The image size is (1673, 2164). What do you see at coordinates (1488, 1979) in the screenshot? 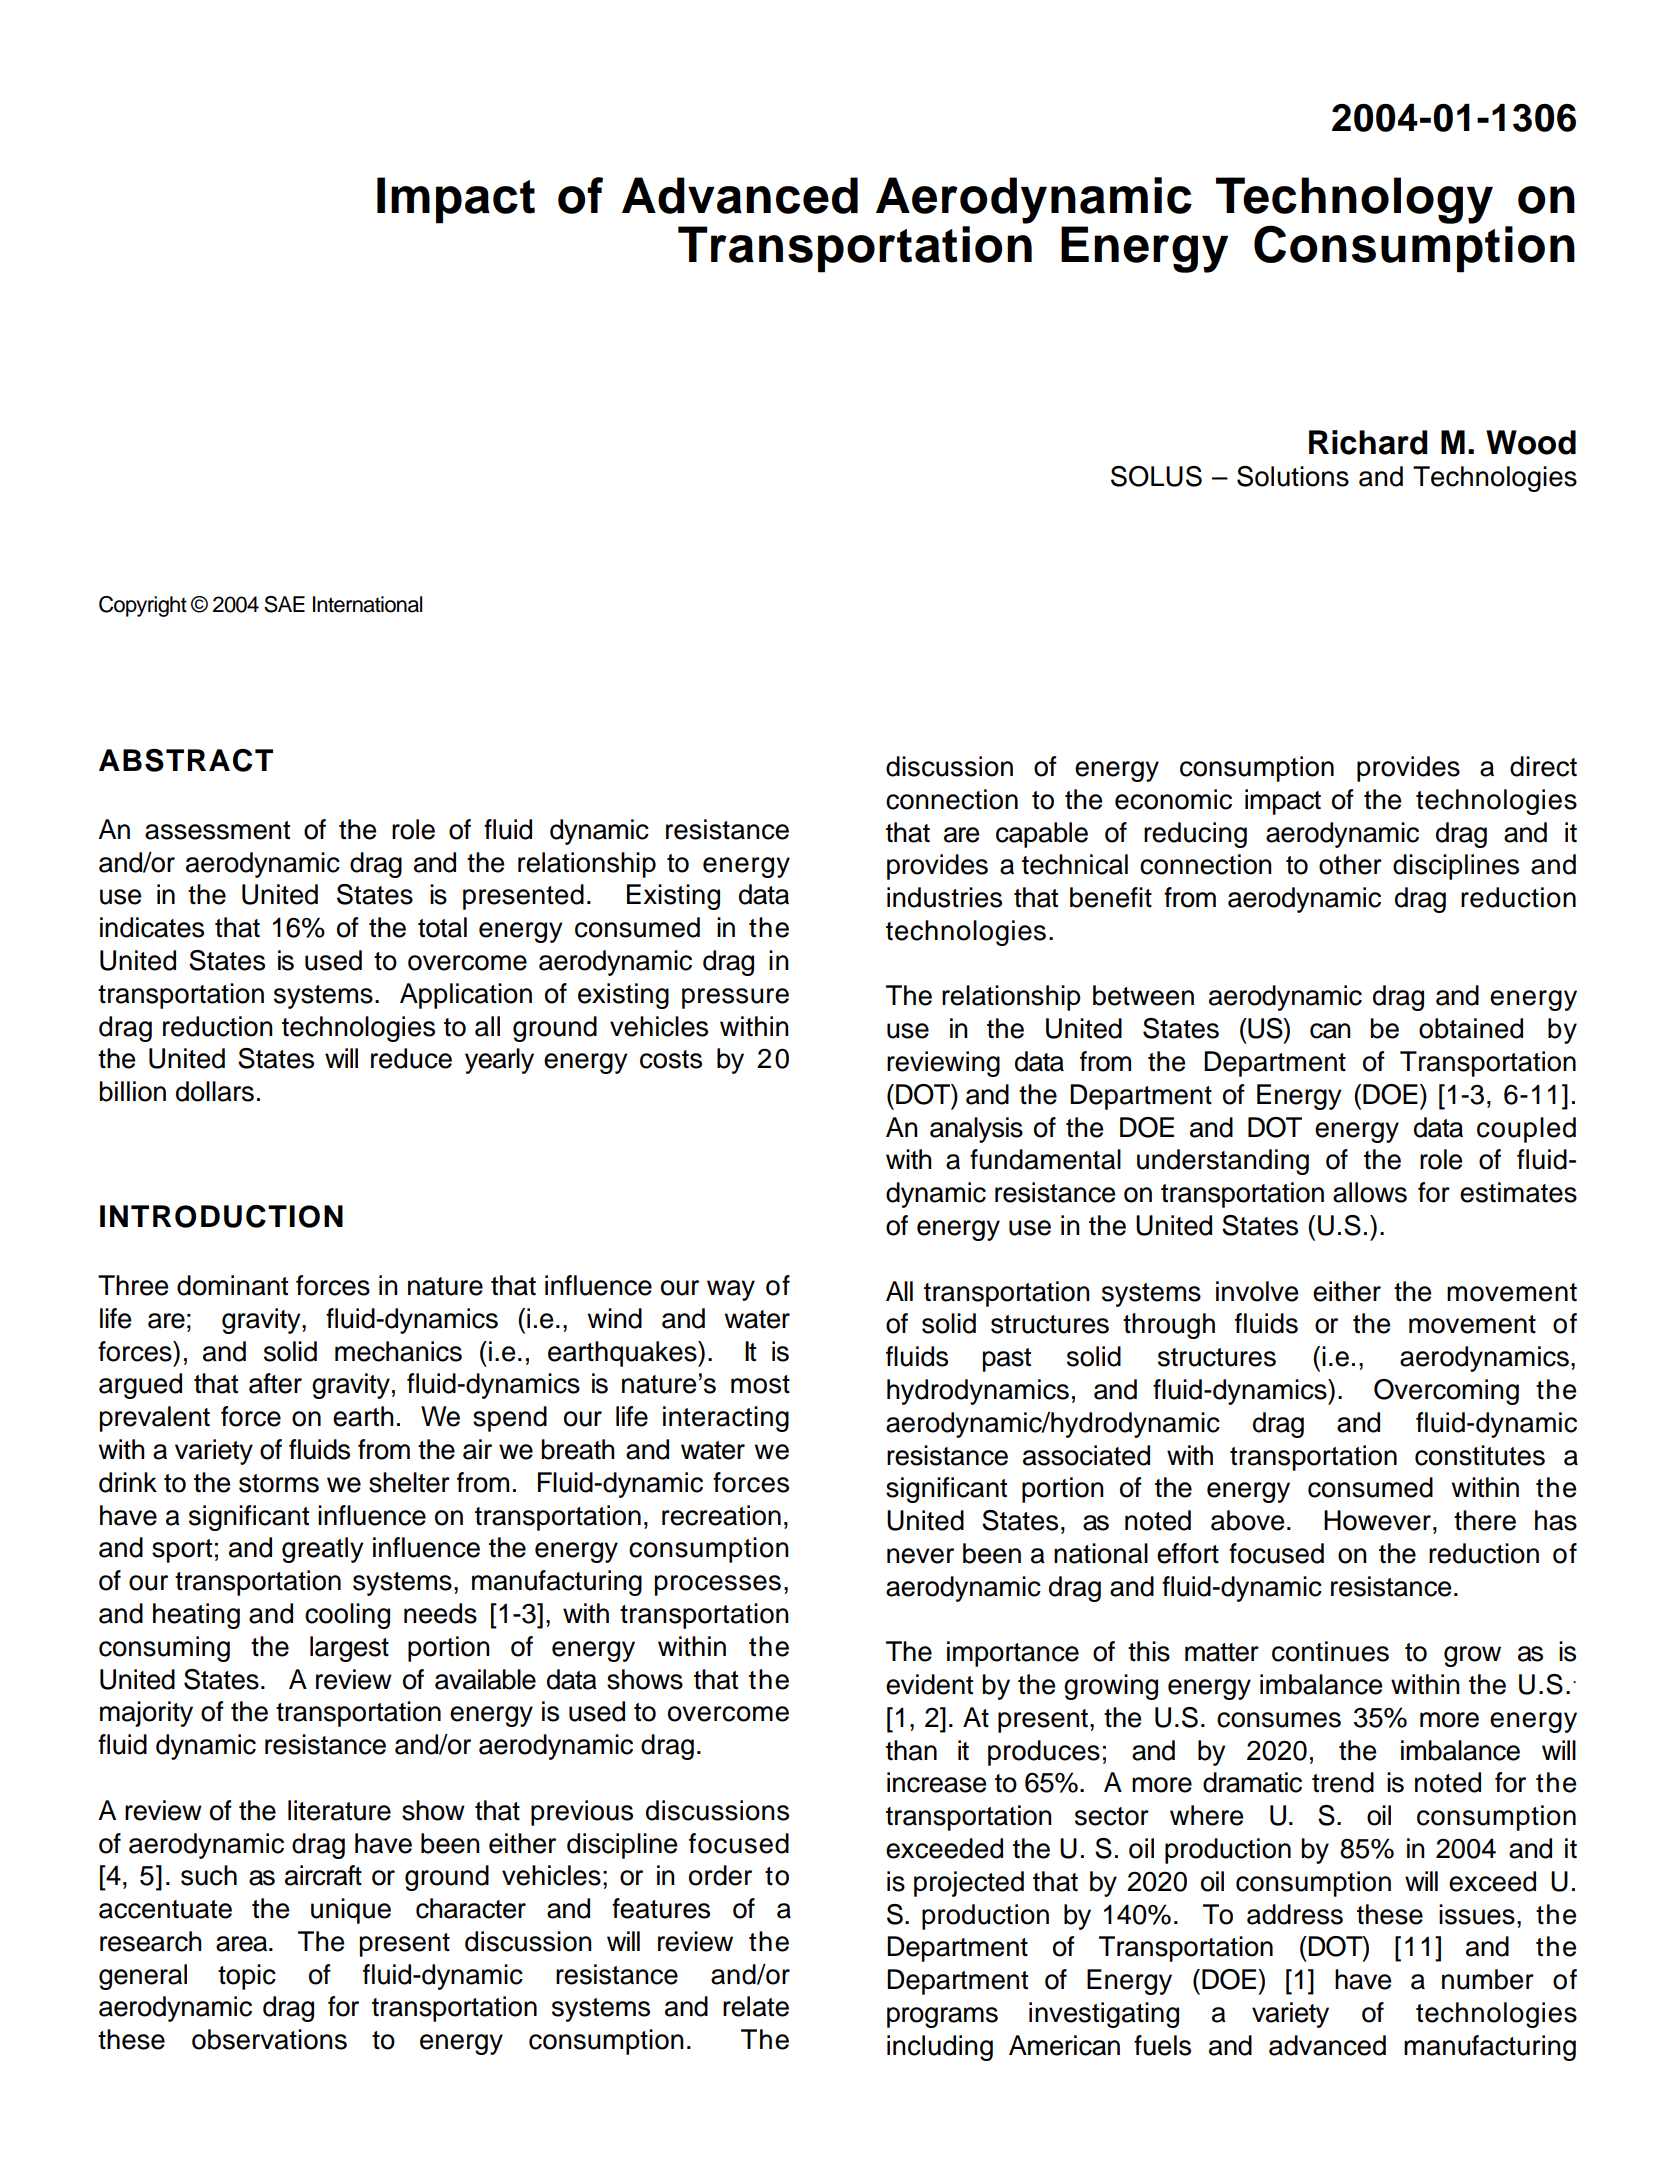
I see `number` at bounding box center [1488, 1979].
